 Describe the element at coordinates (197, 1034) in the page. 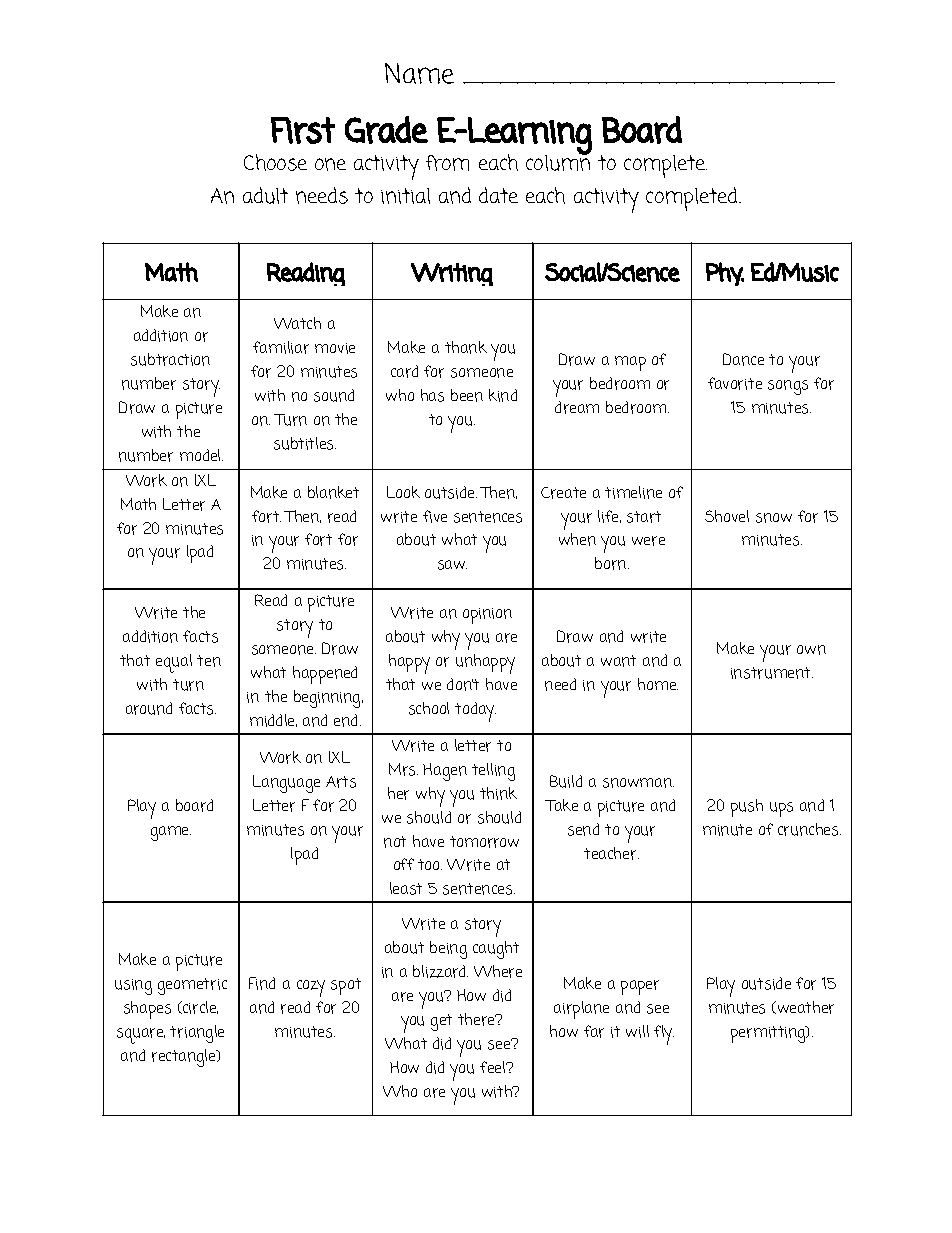

I see `triangle` at that location.
